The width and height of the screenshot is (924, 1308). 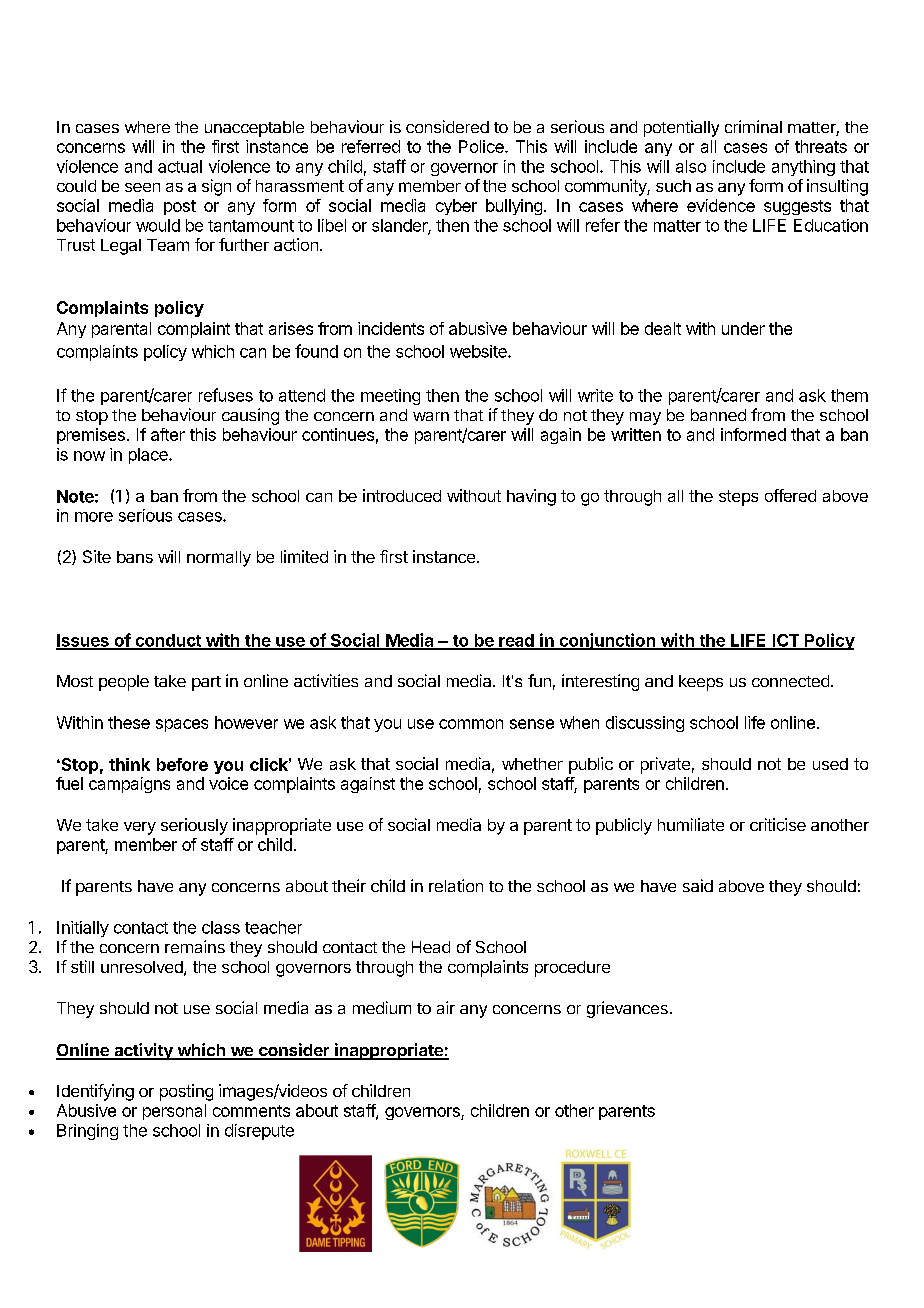 I want to click on criminal, so click(x=753, y=126).
